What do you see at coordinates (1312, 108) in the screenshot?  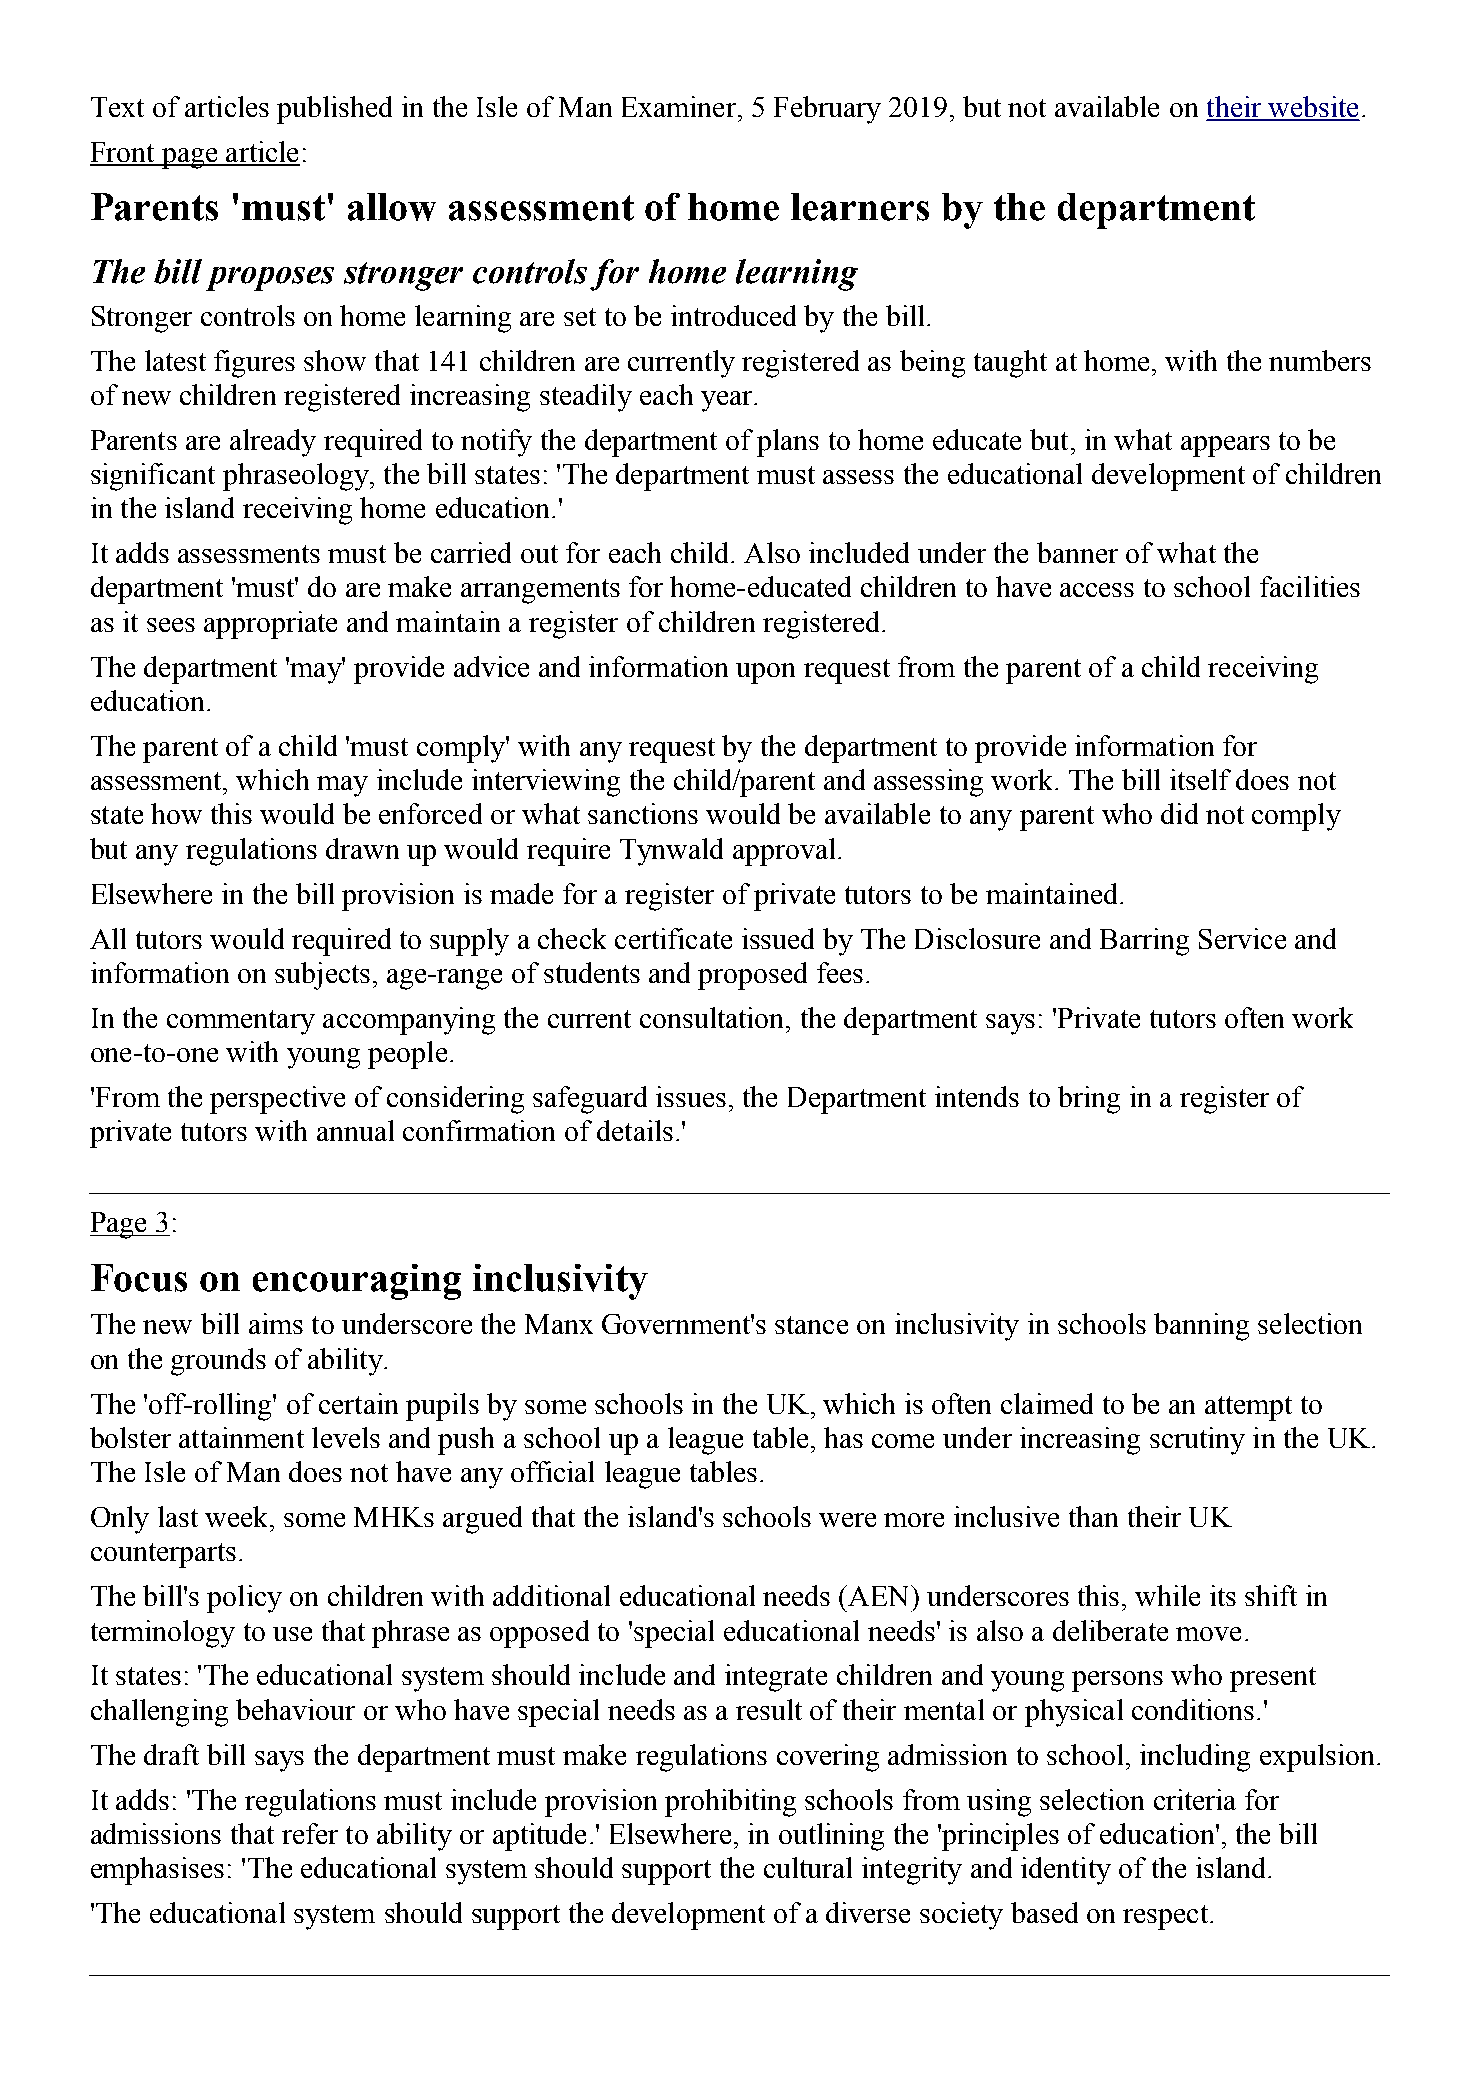 I see `website` at bounding box center [1312, 108].
